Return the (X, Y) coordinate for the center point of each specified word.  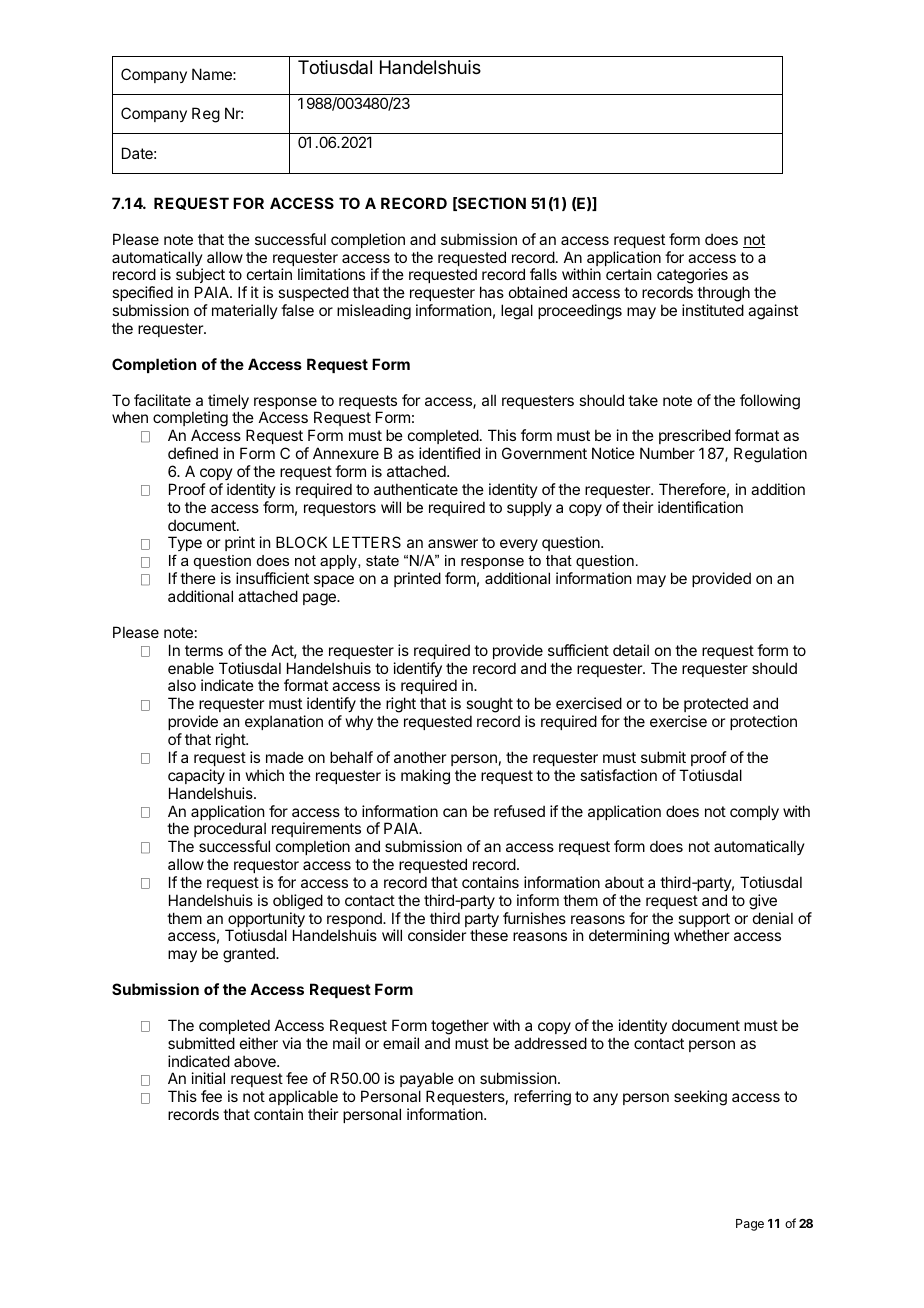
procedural (230, 829)
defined (193, 453)
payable (427, 1081)
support (704, 921)
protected (716, 704)
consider (437, 935)
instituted (713, 310)
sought (489, 706)
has (492, 292)
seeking (700, 1098)
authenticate (416, 489)
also (182, 685)
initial (208, 1078)
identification (700, 507)
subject (200, 277)
